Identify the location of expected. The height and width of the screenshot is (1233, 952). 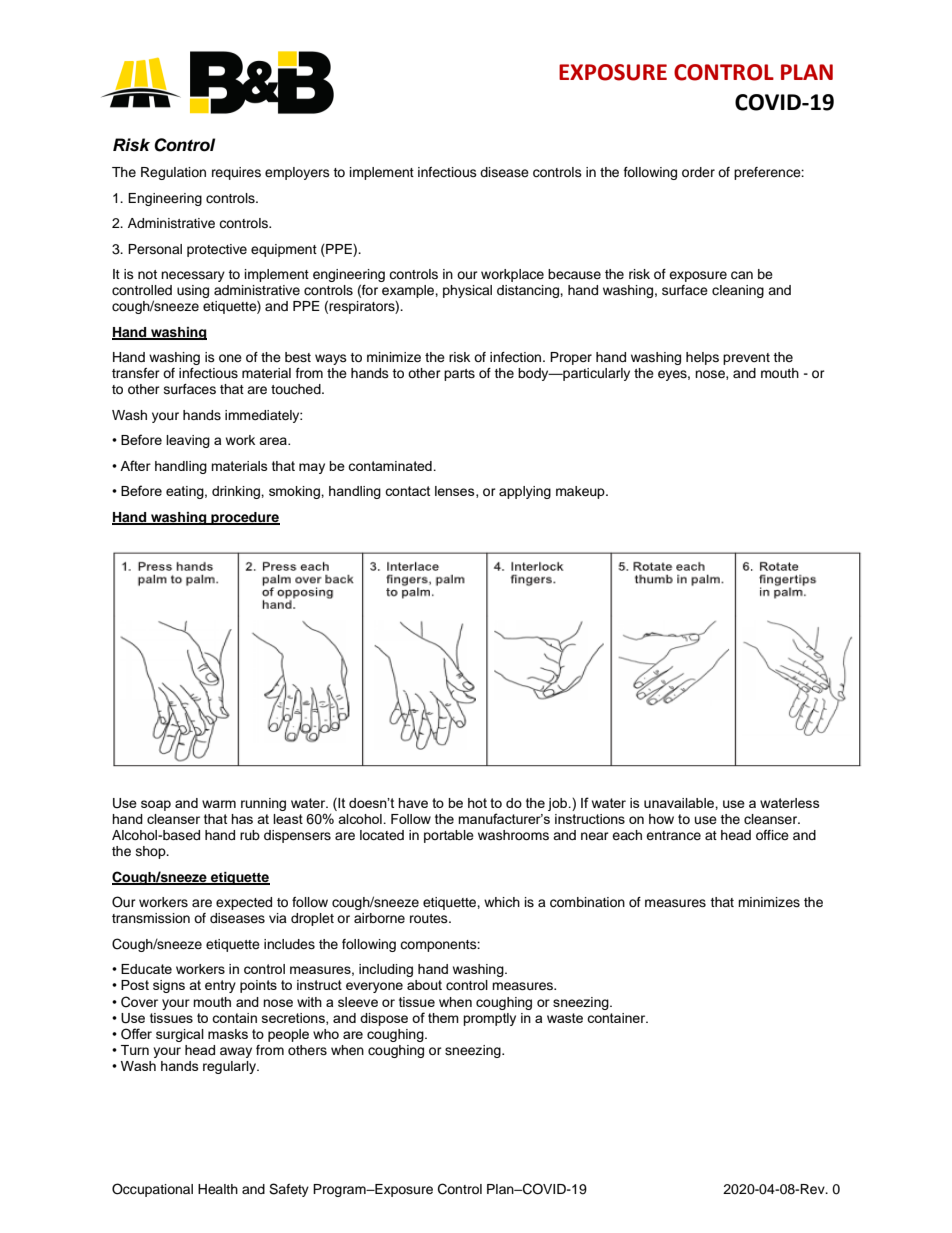
(244, 903).
